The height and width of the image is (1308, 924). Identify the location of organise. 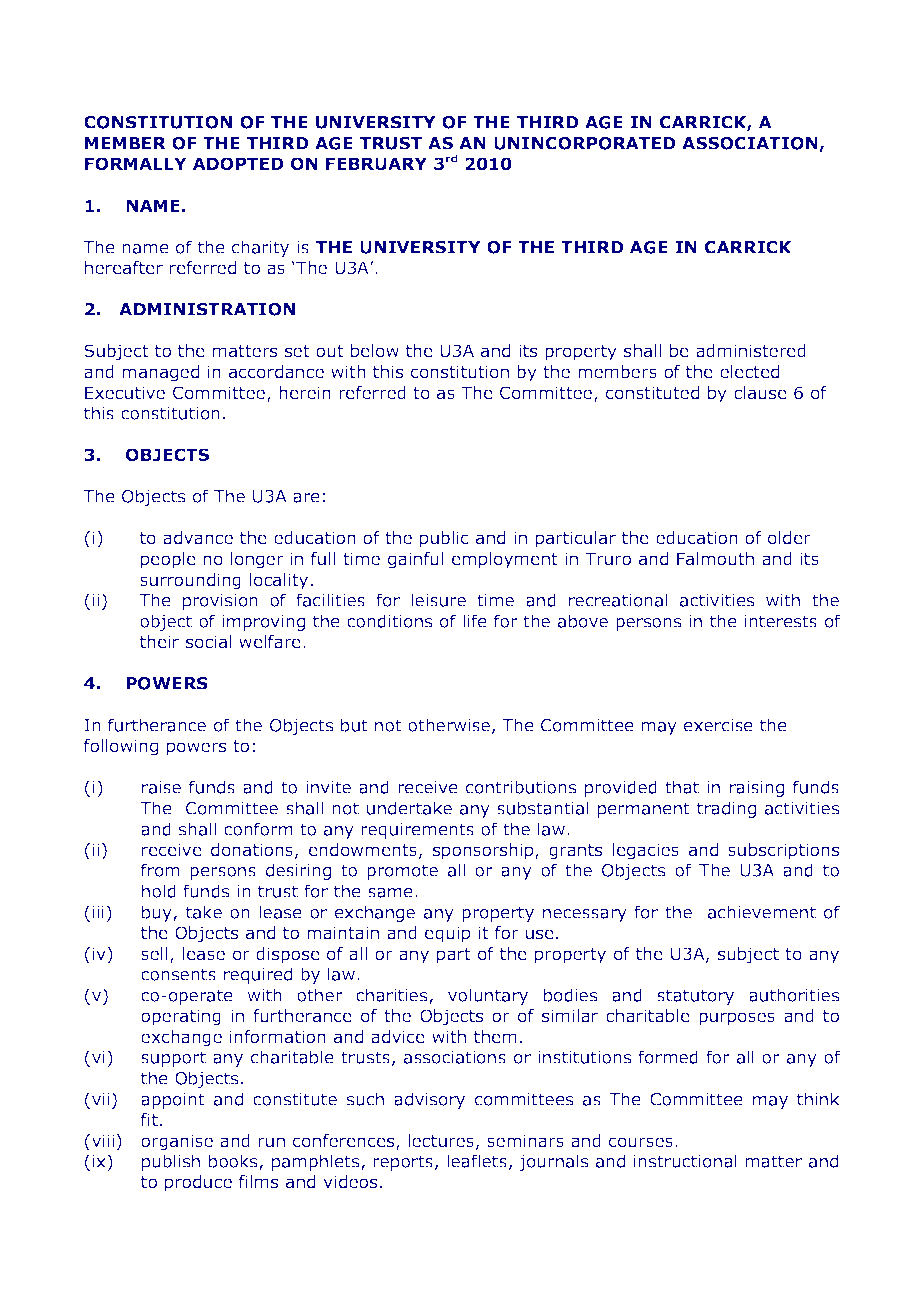
(177, 1142).
